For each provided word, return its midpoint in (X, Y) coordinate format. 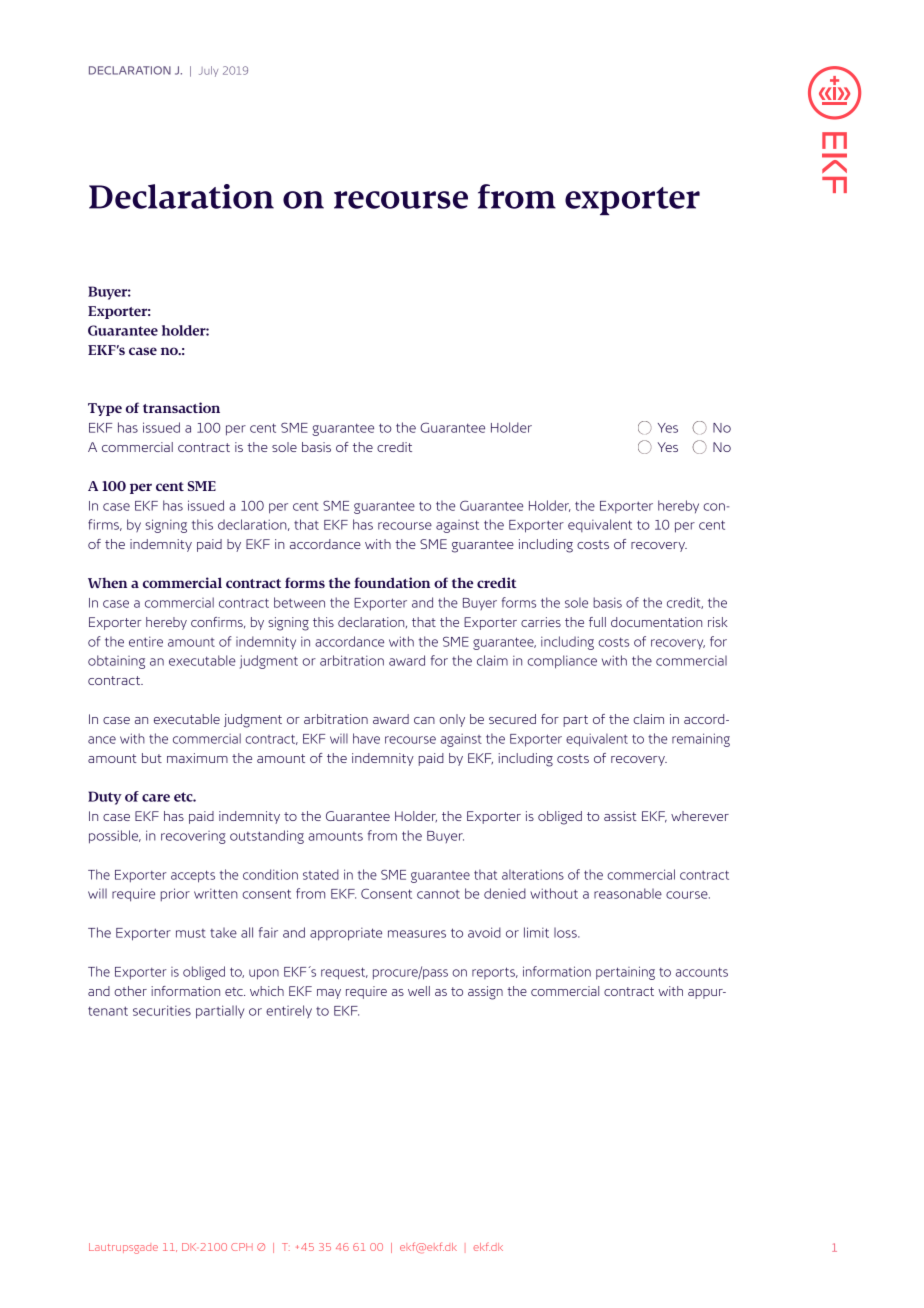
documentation (656, 622)
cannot (438, 894)
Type (105, 409)
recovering (193, 837)
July (208, 71)
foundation (392, 582)
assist (620, 816)
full (597, 622)
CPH (242, 1247)
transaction (181, 407)
